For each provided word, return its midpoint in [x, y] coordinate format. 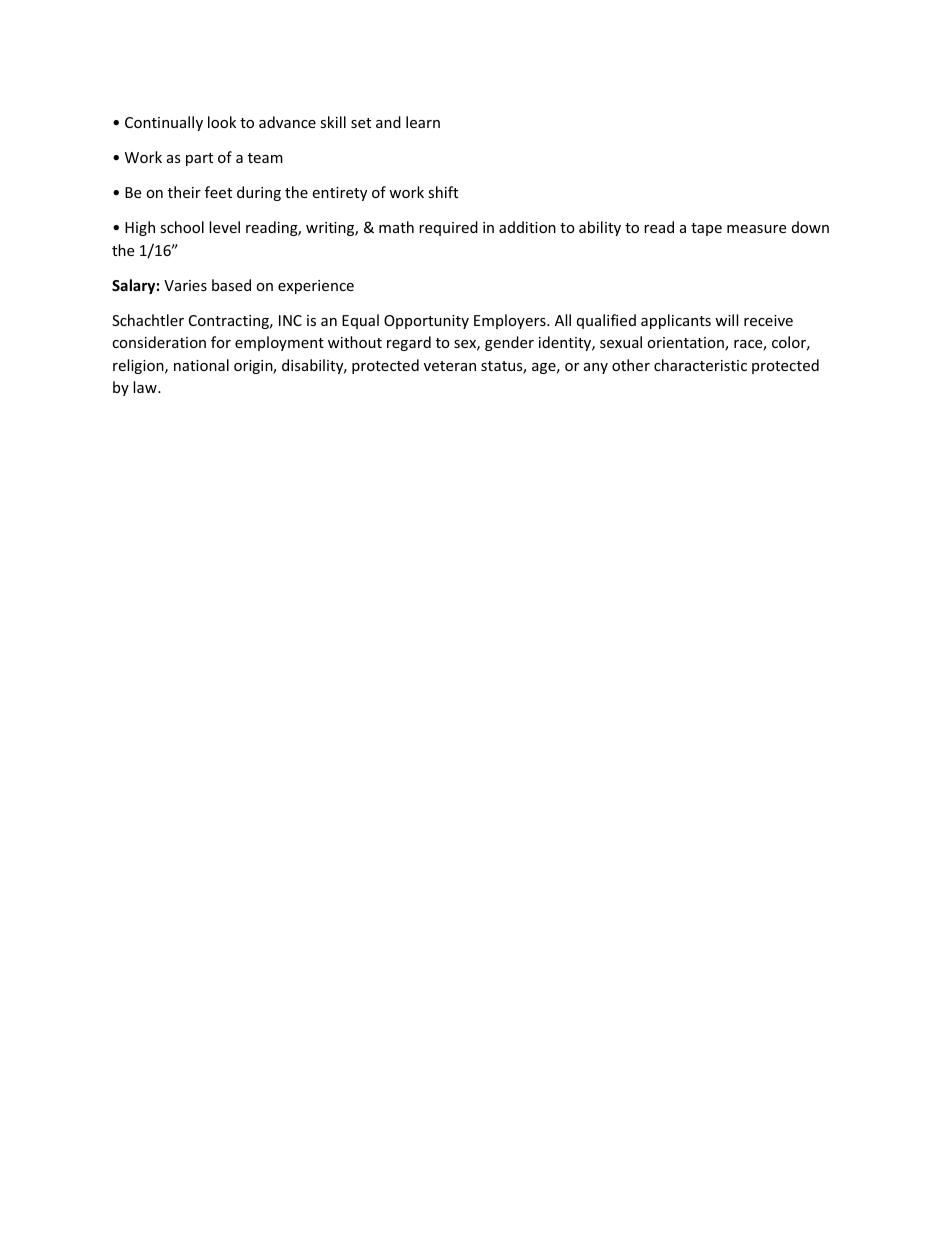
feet [218, 192]
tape [706, 229]
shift [443, 192]
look [222, 122]
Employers [511, 321]
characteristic [700, 365]
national [201, 365]
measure [756, 229]
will [726, 320]
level [224, 227]
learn [423, 122]
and [388, 122]
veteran [450, 366]
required [448, 228]
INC [290, 320]
